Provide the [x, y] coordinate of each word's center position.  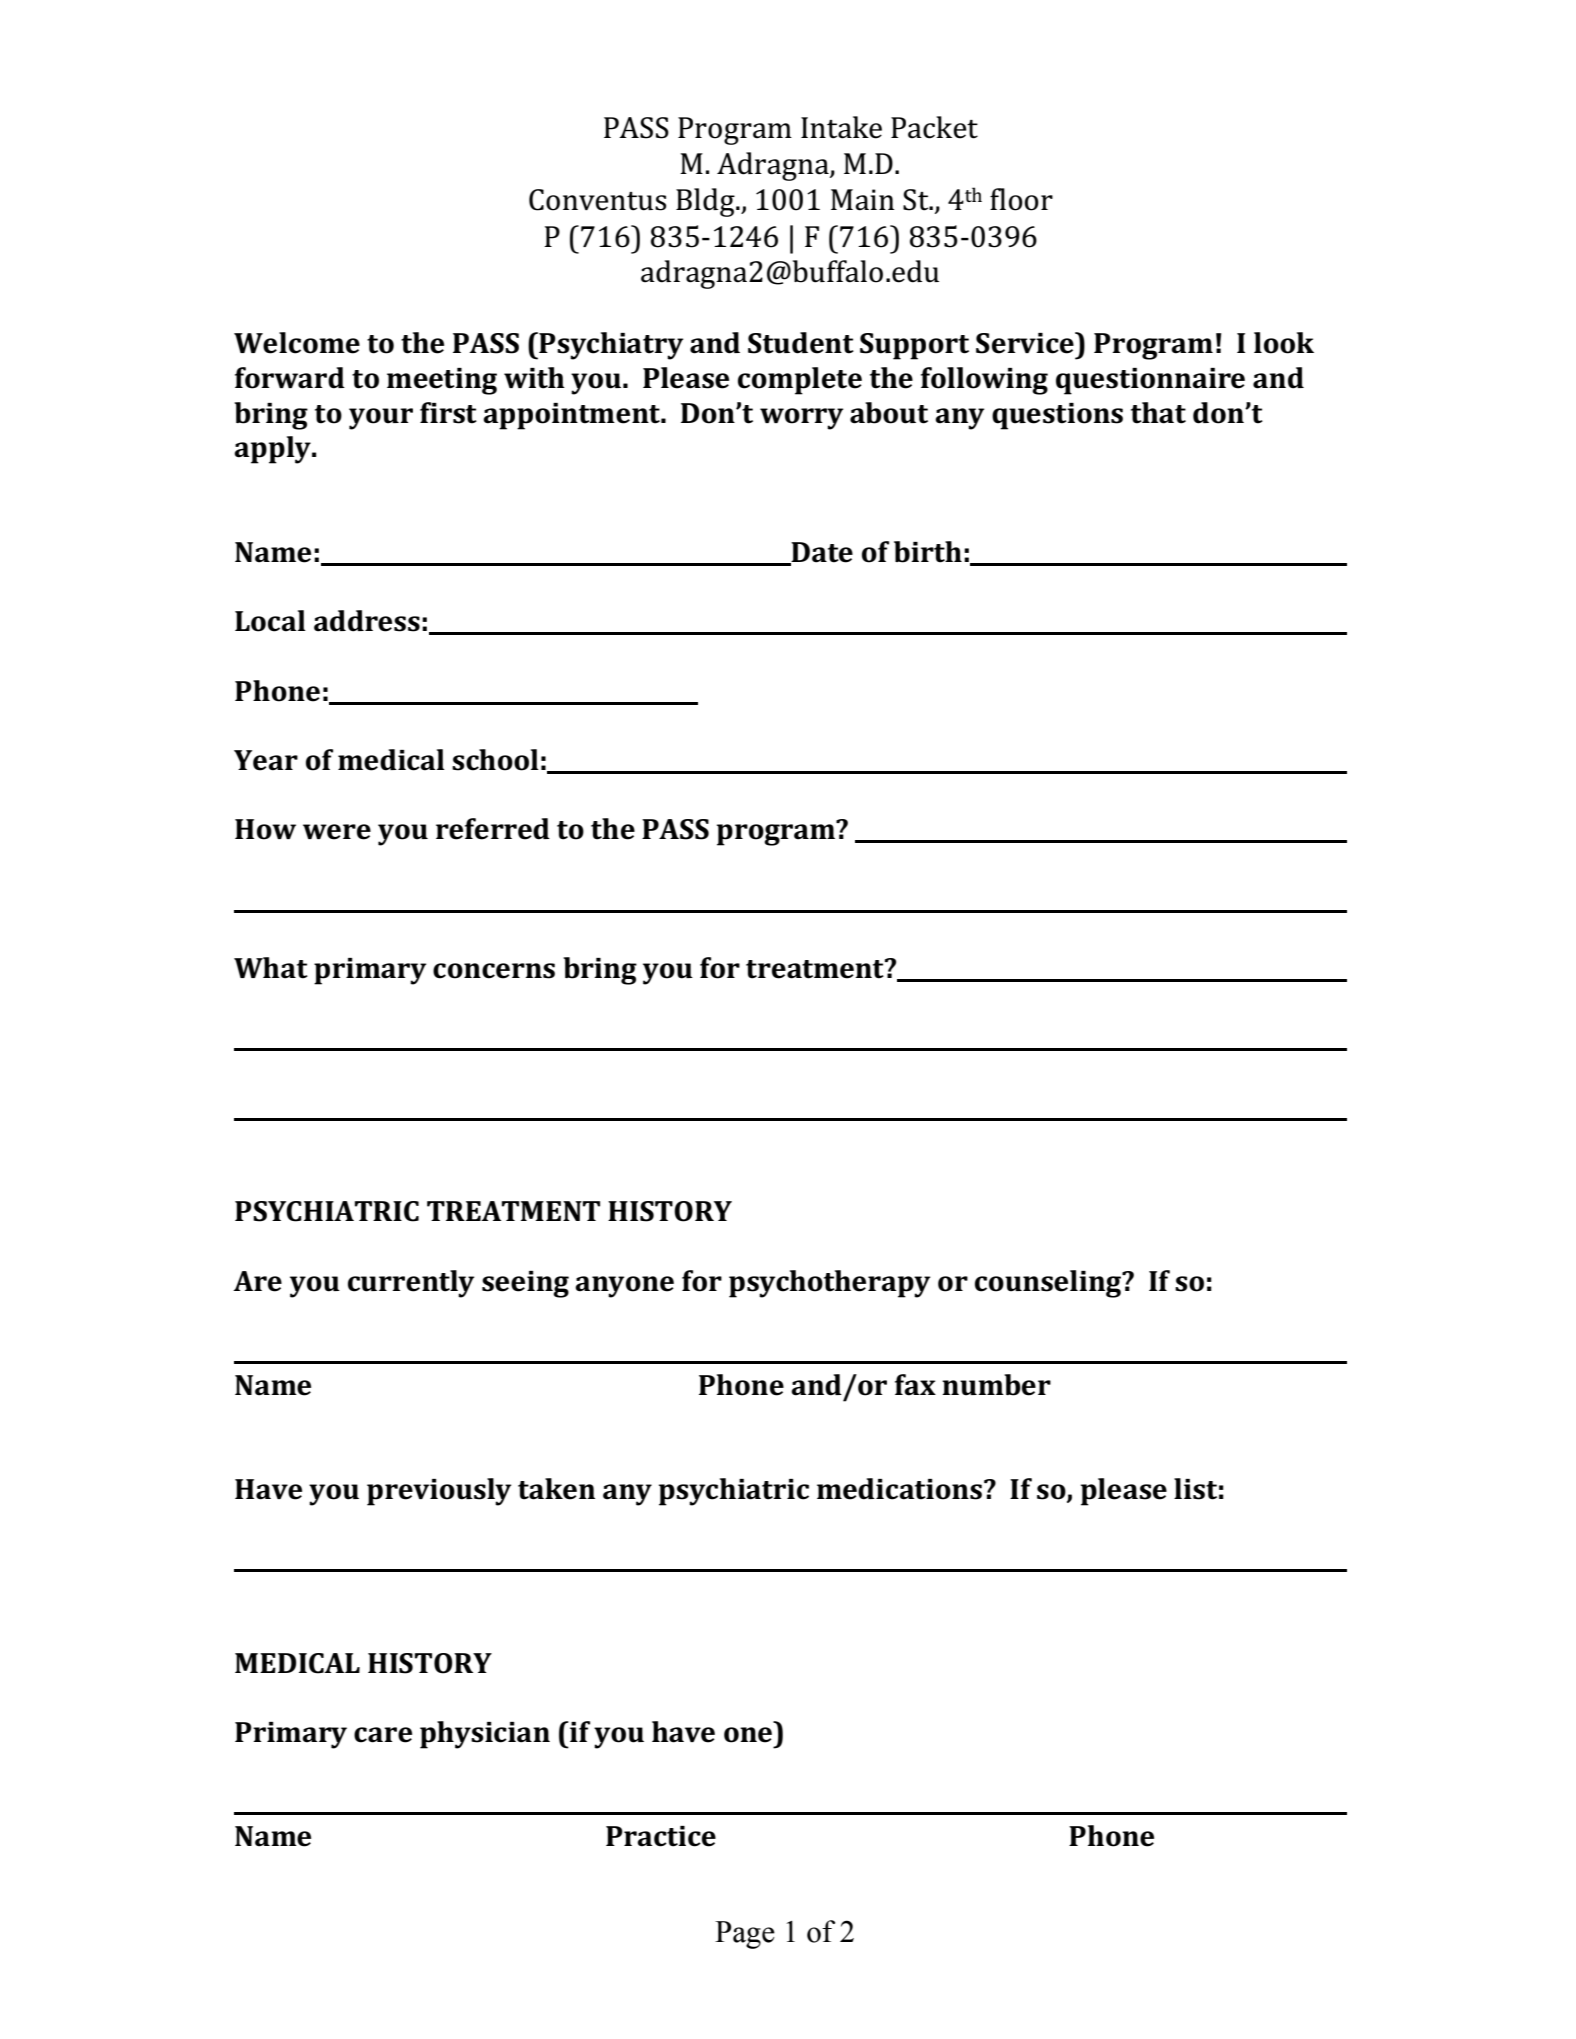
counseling [1049, 1284]
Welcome [297, 343]
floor [1021, 199]
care [383, 1735]
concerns [494, 971]
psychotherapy [829, 1284]
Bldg [706, 202]
